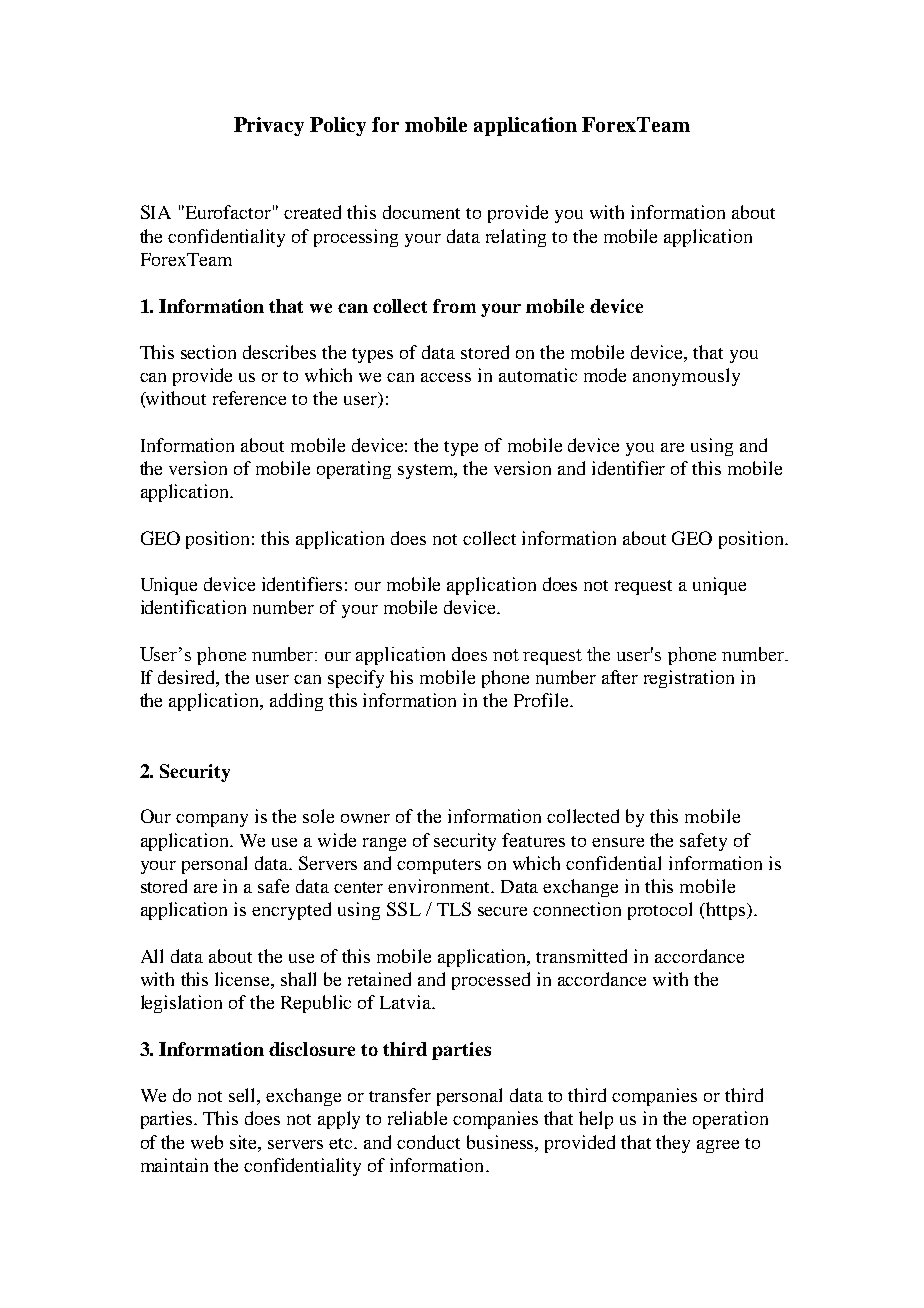 The image size is (924, 1308). I want to click on access, so click(446, 377).
